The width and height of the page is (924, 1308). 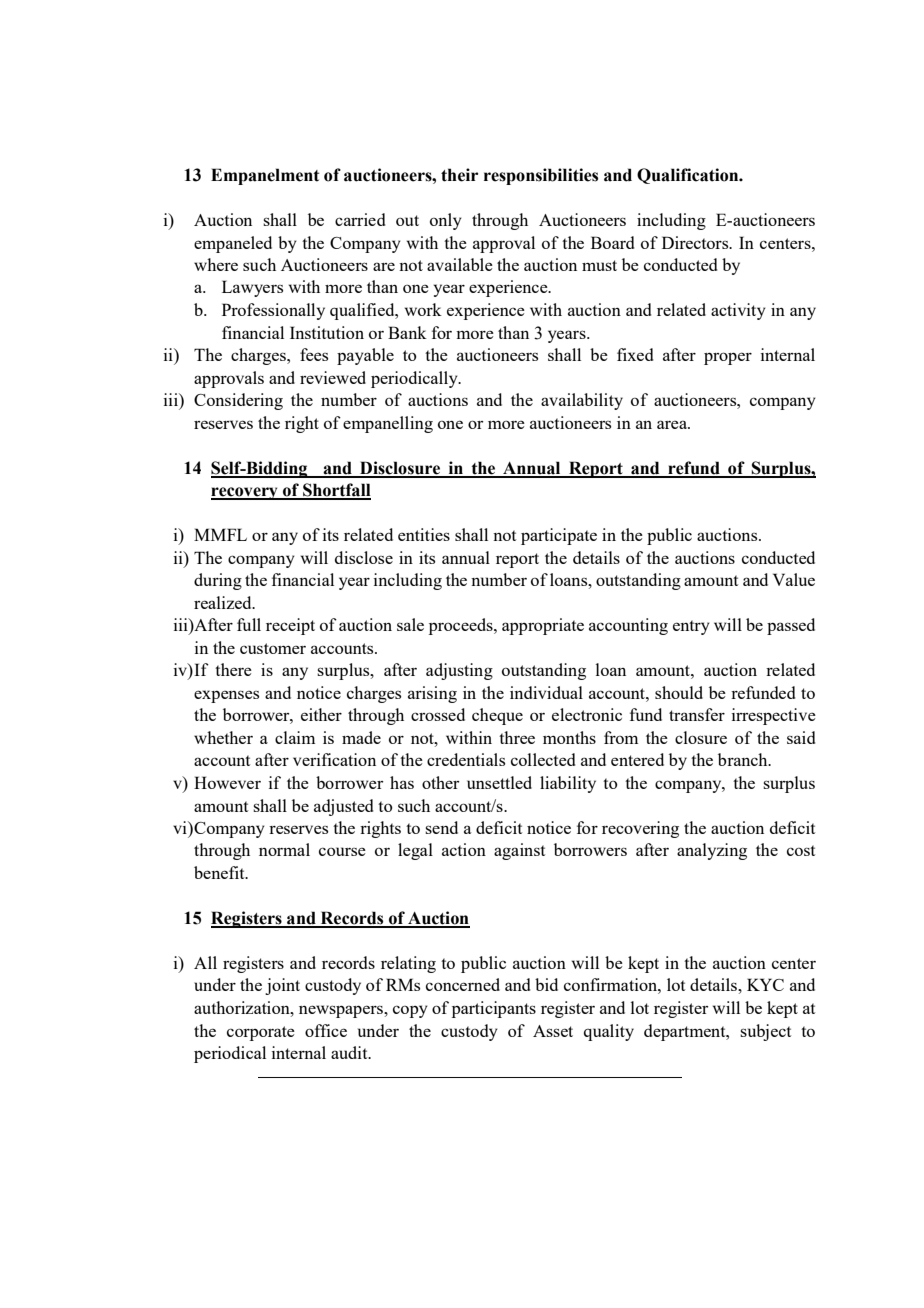 What do you see at coordinates (559, 536) in the page?
I see `participate` at bounding box center [559, 536].
